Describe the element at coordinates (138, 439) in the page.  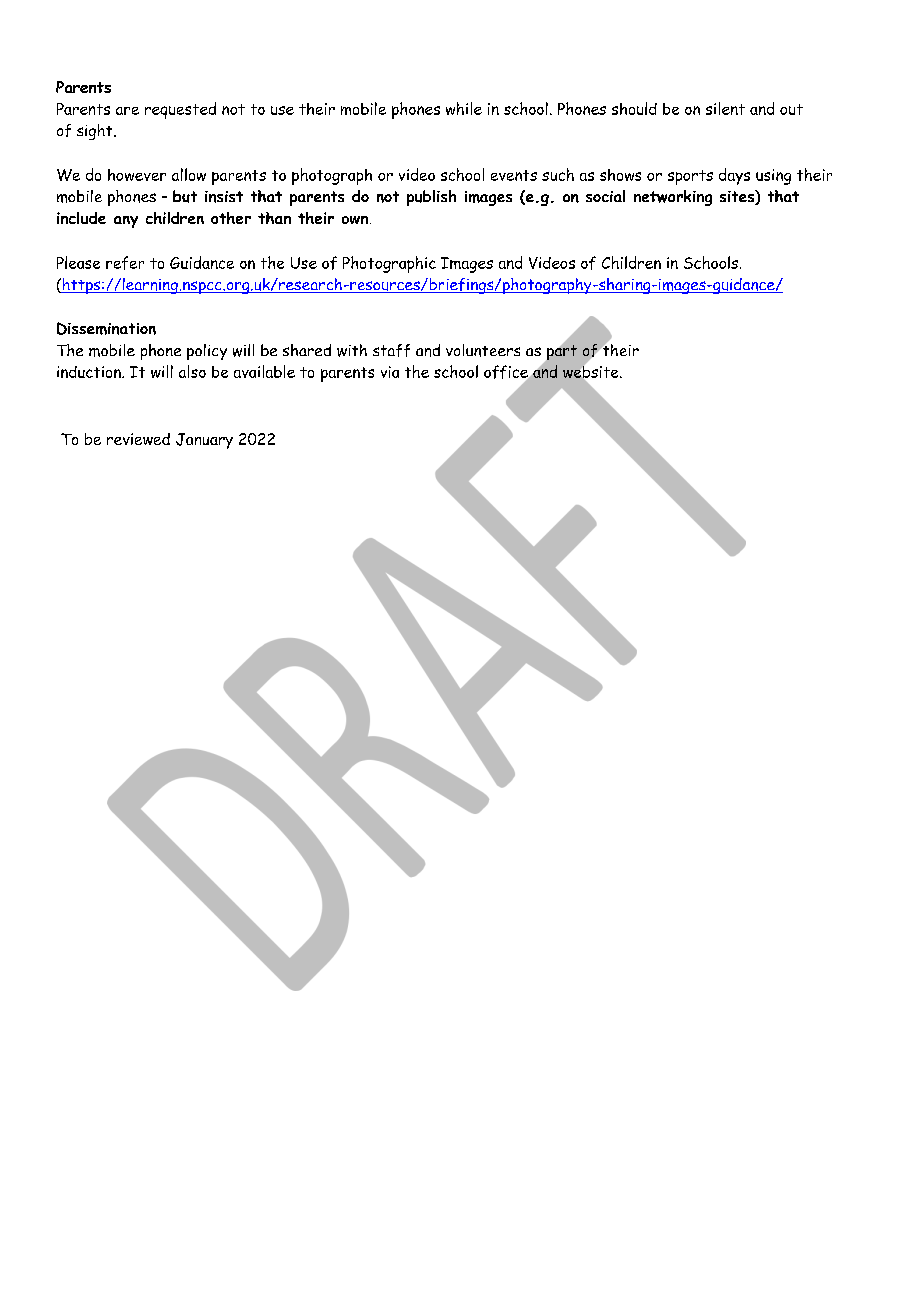
I see `reviewed` at that location.
